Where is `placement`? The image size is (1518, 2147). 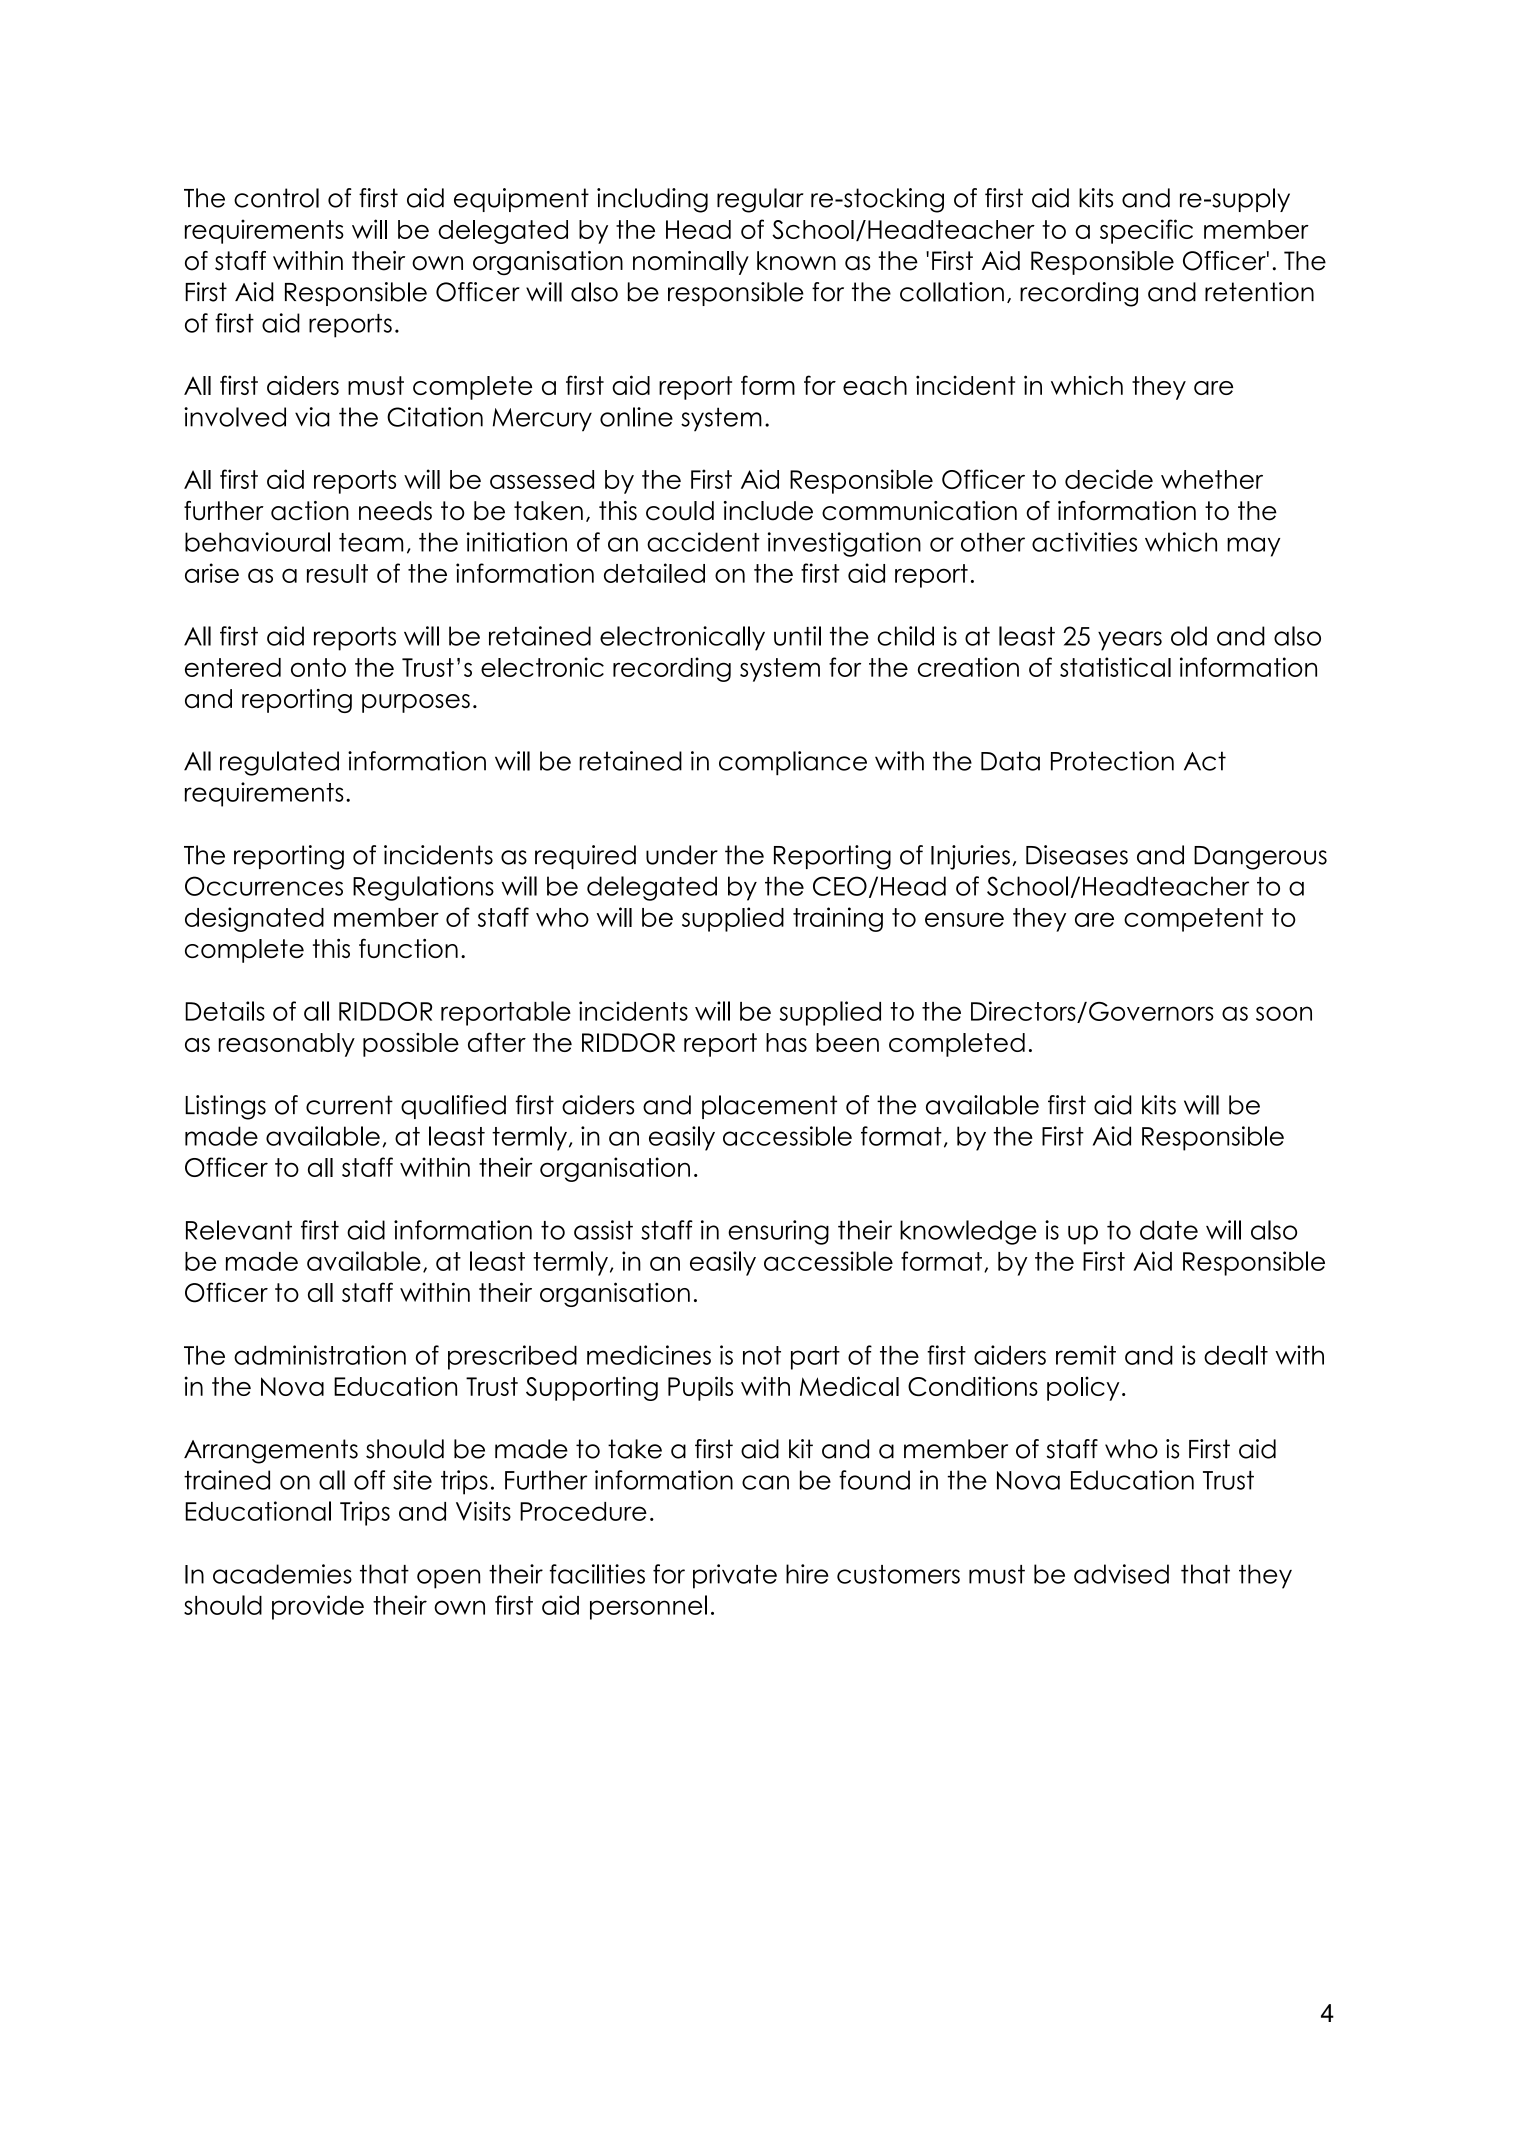
placement is located at coordinates (769, 1107).
